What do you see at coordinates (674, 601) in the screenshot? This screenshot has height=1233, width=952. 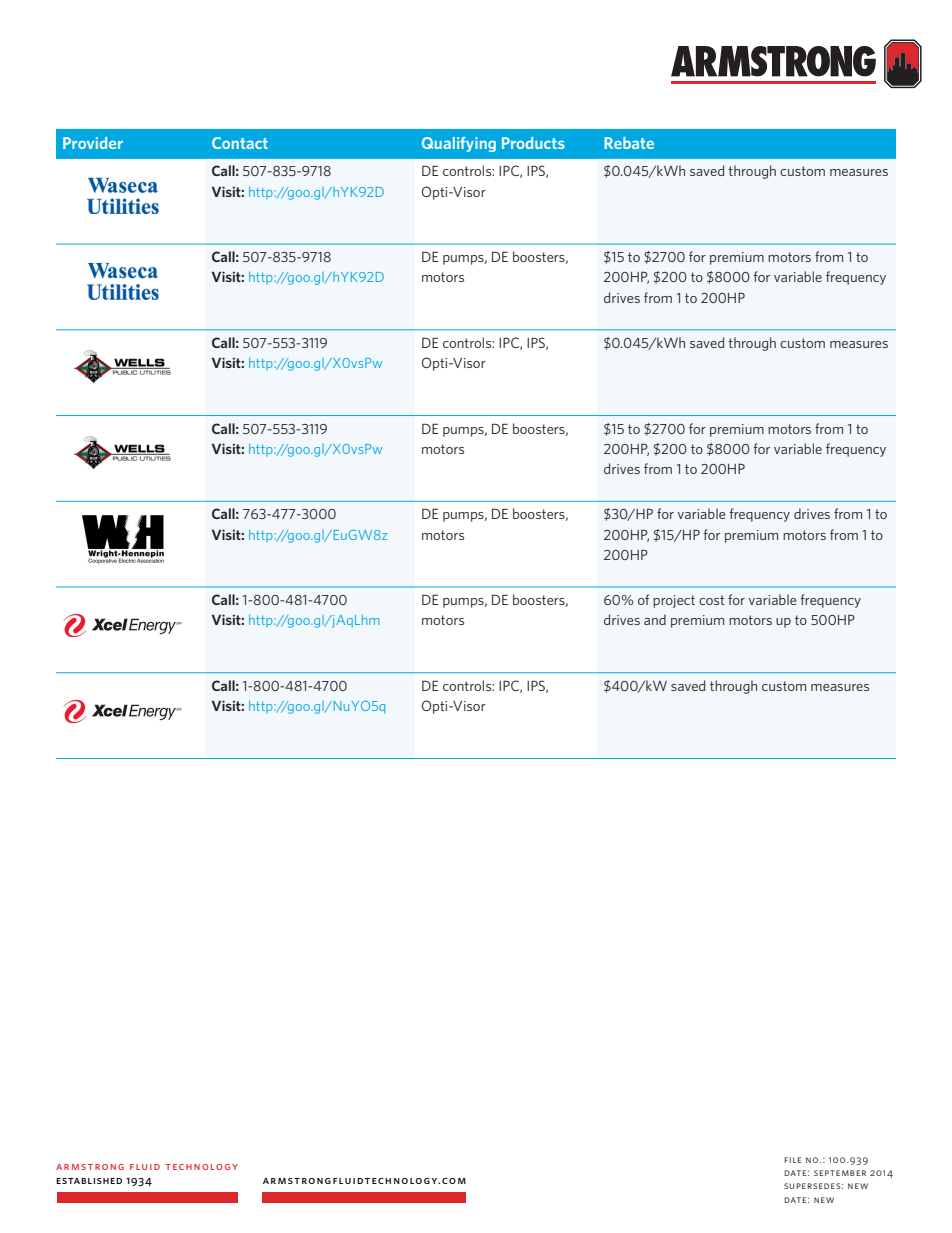 I see `project` at bounding box center [674, 601].
